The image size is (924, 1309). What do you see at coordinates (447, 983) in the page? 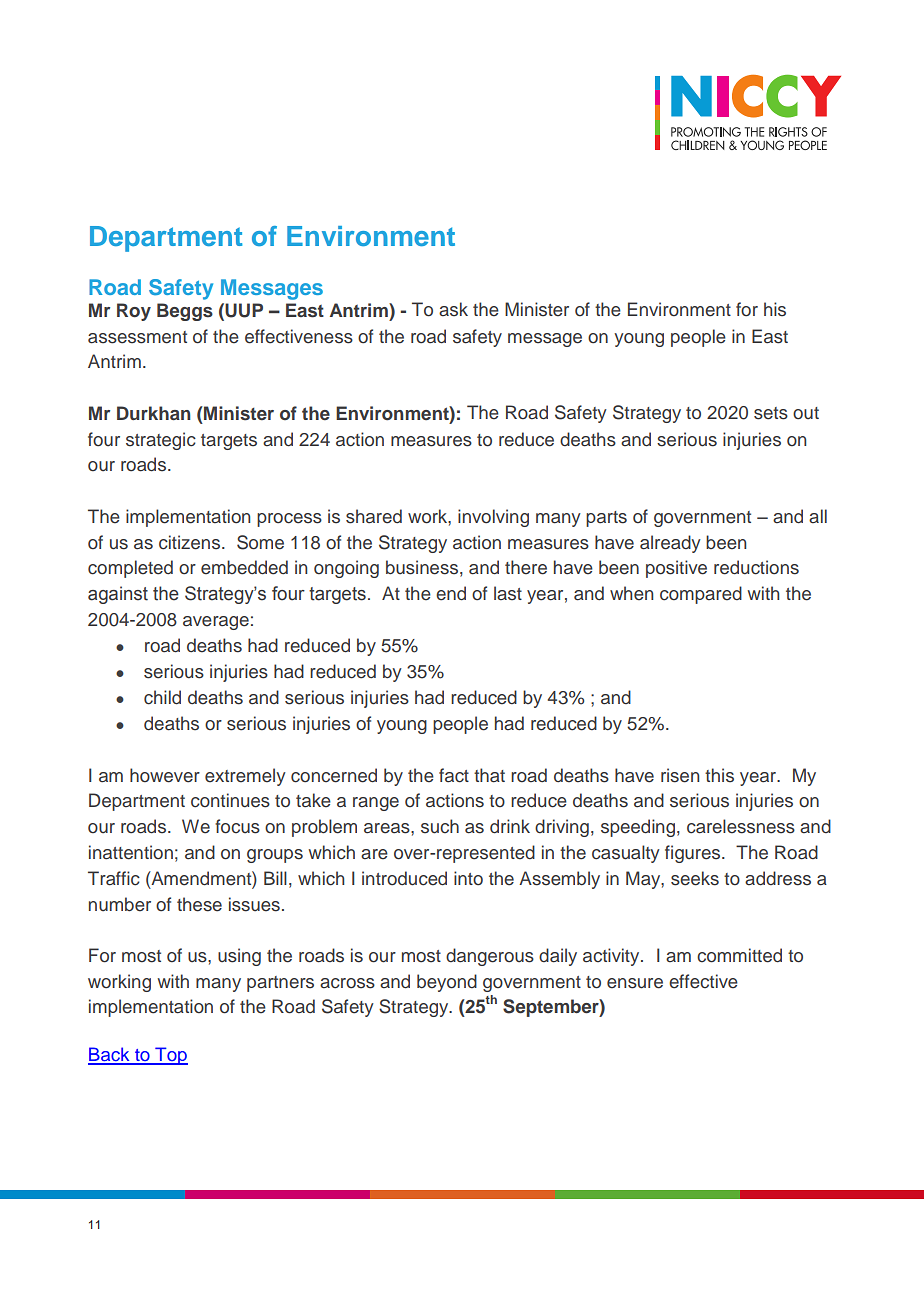
I see `beyond` at bounding box center [447, 983].
